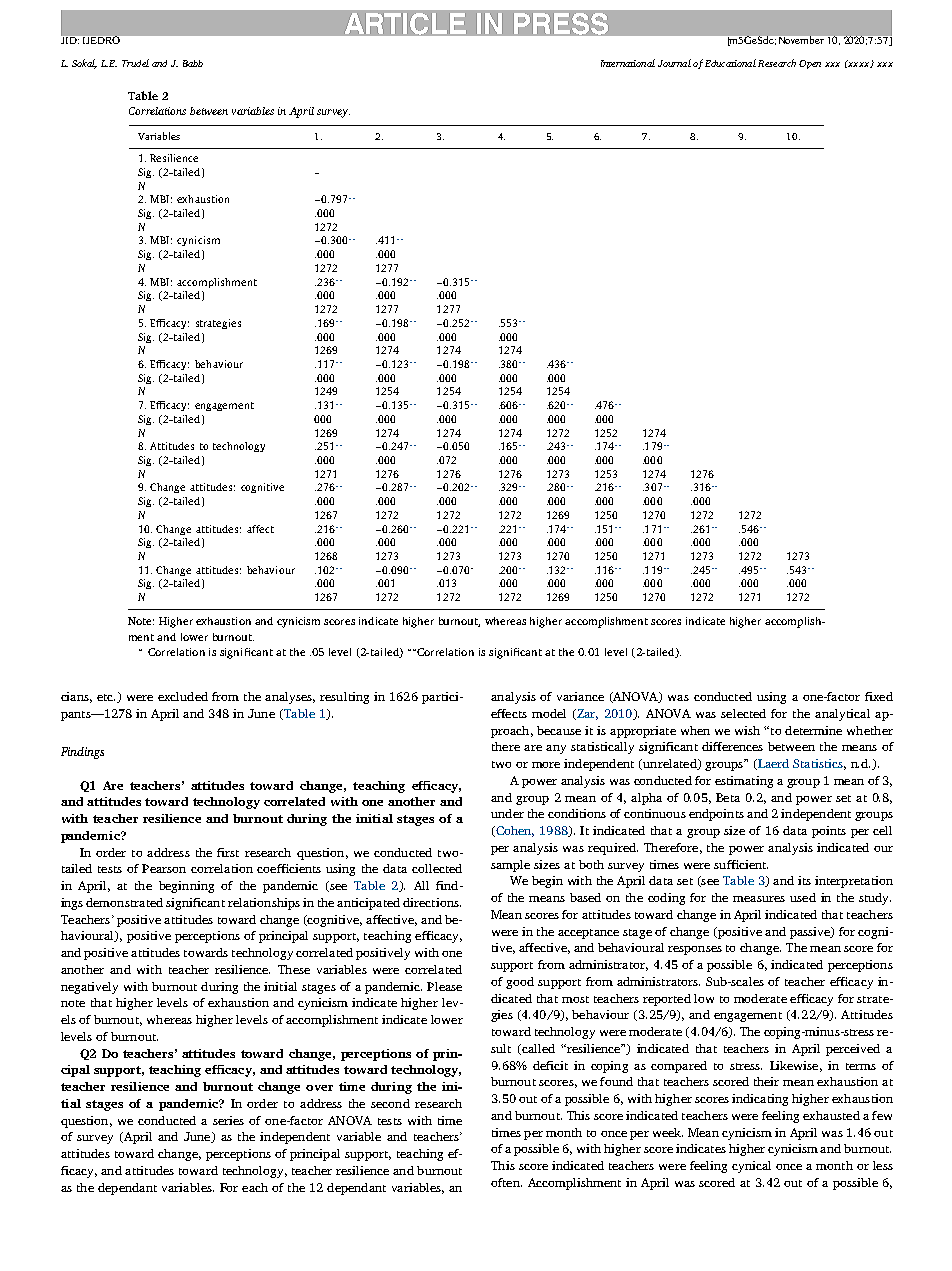 The image size is (952, 1271). What do you see at coordinates (674, 63) in the screenshot?
I see `Journal` at bounding box center [674, 63].
